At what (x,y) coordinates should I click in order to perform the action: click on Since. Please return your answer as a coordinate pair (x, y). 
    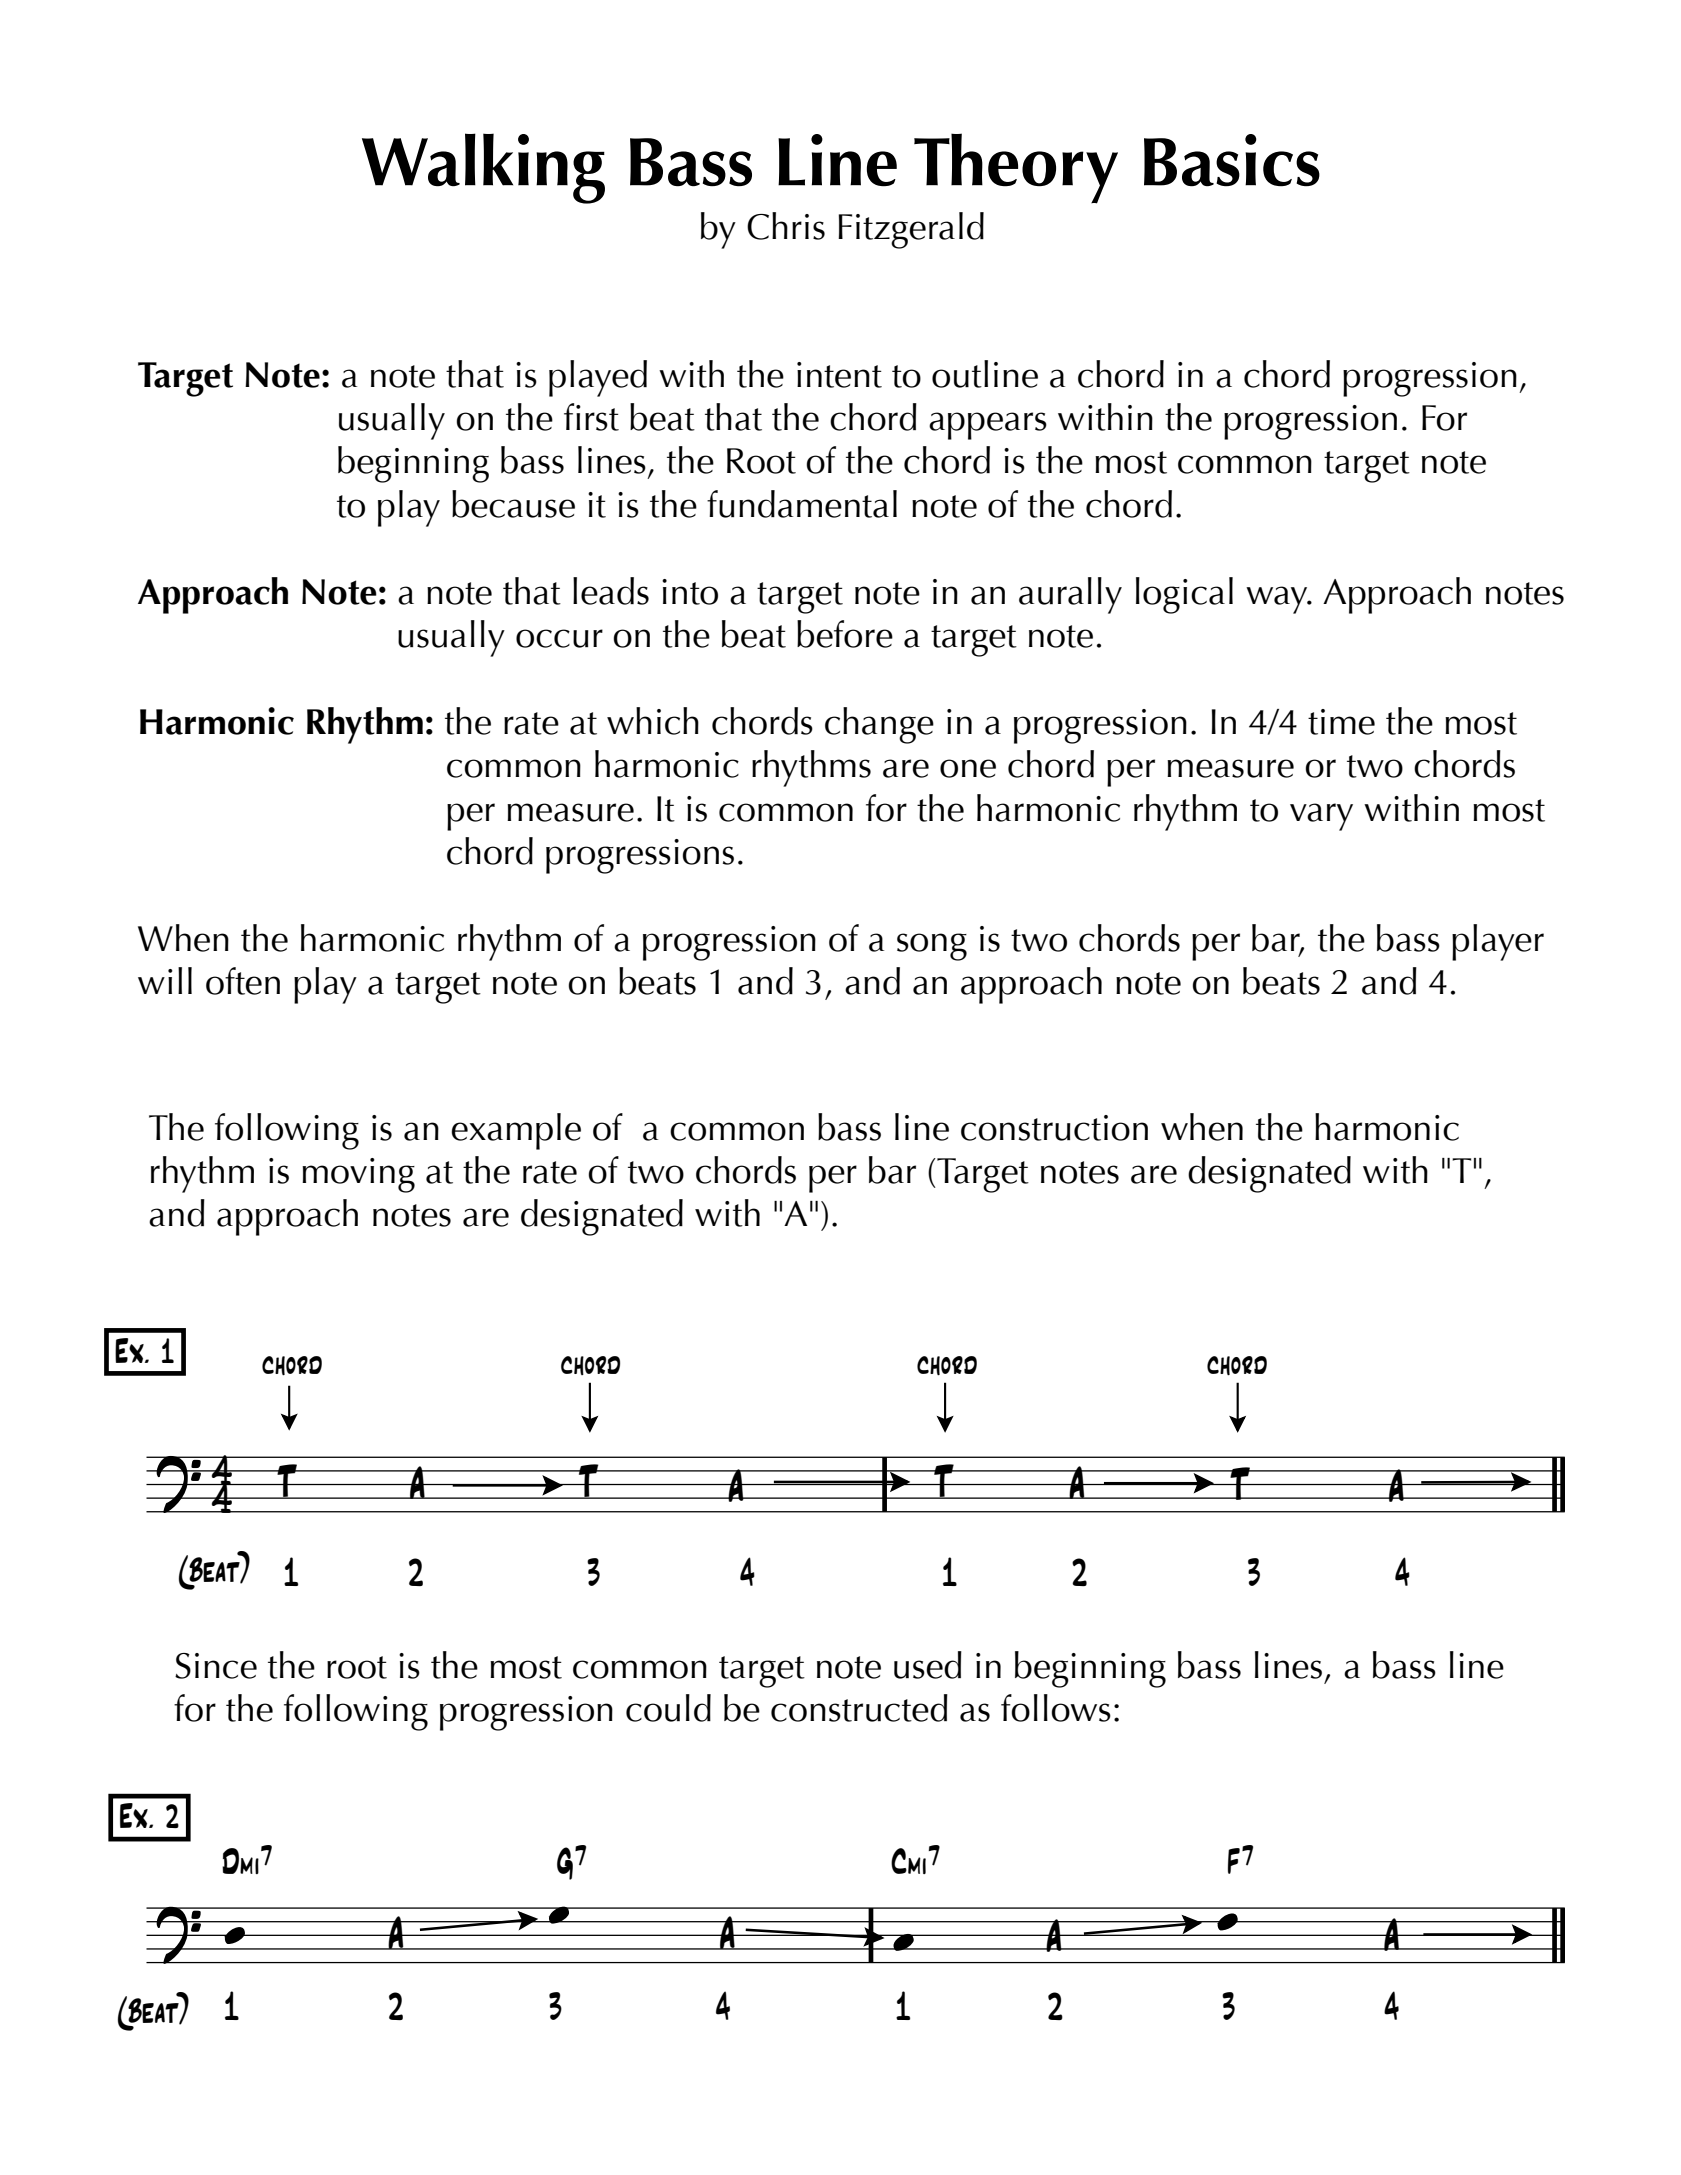
    Looking at the image, I should click on (216, 1666).
